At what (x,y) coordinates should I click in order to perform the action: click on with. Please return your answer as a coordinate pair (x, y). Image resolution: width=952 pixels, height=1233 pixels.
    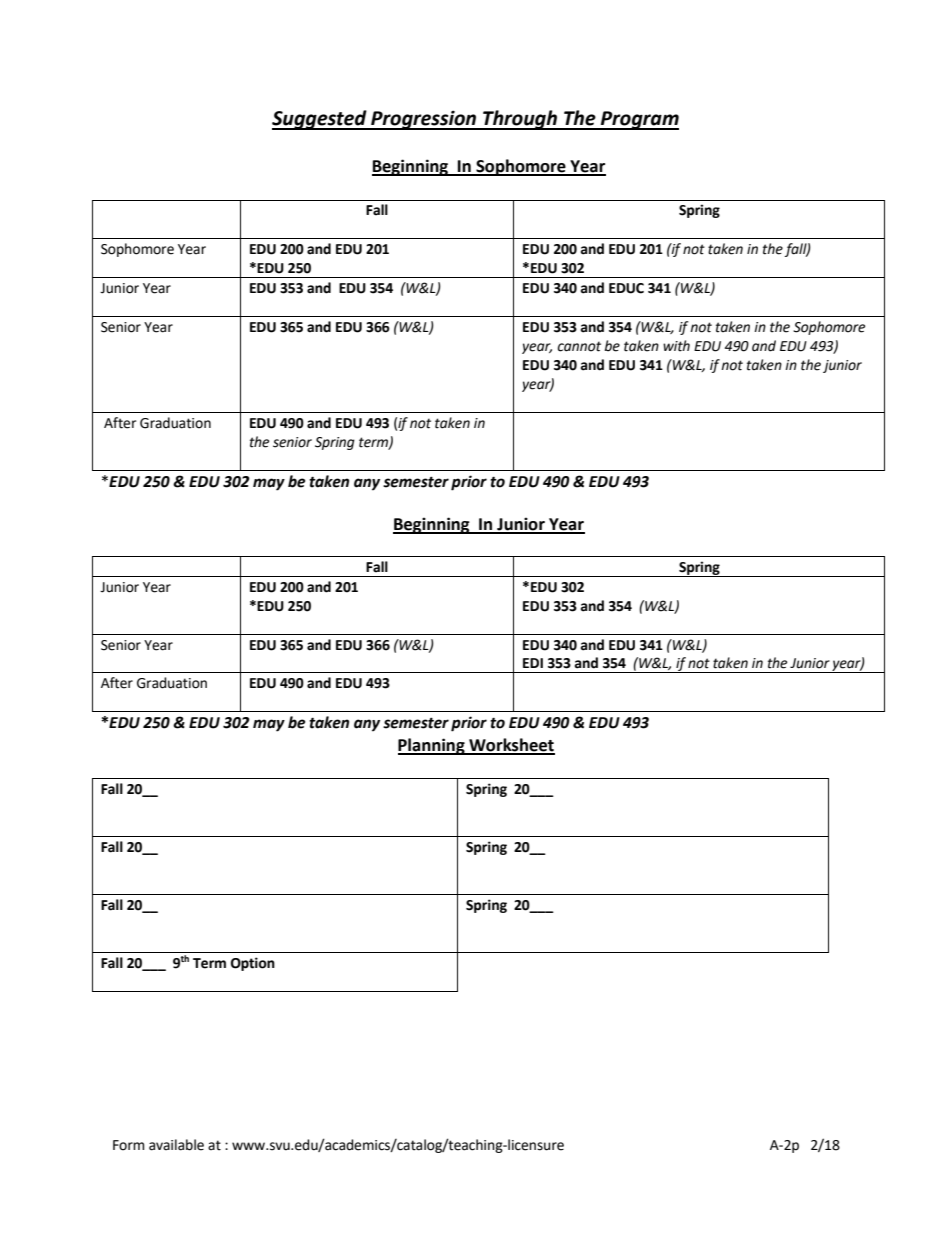
    Looking at the image, I should click on (676, 346).
